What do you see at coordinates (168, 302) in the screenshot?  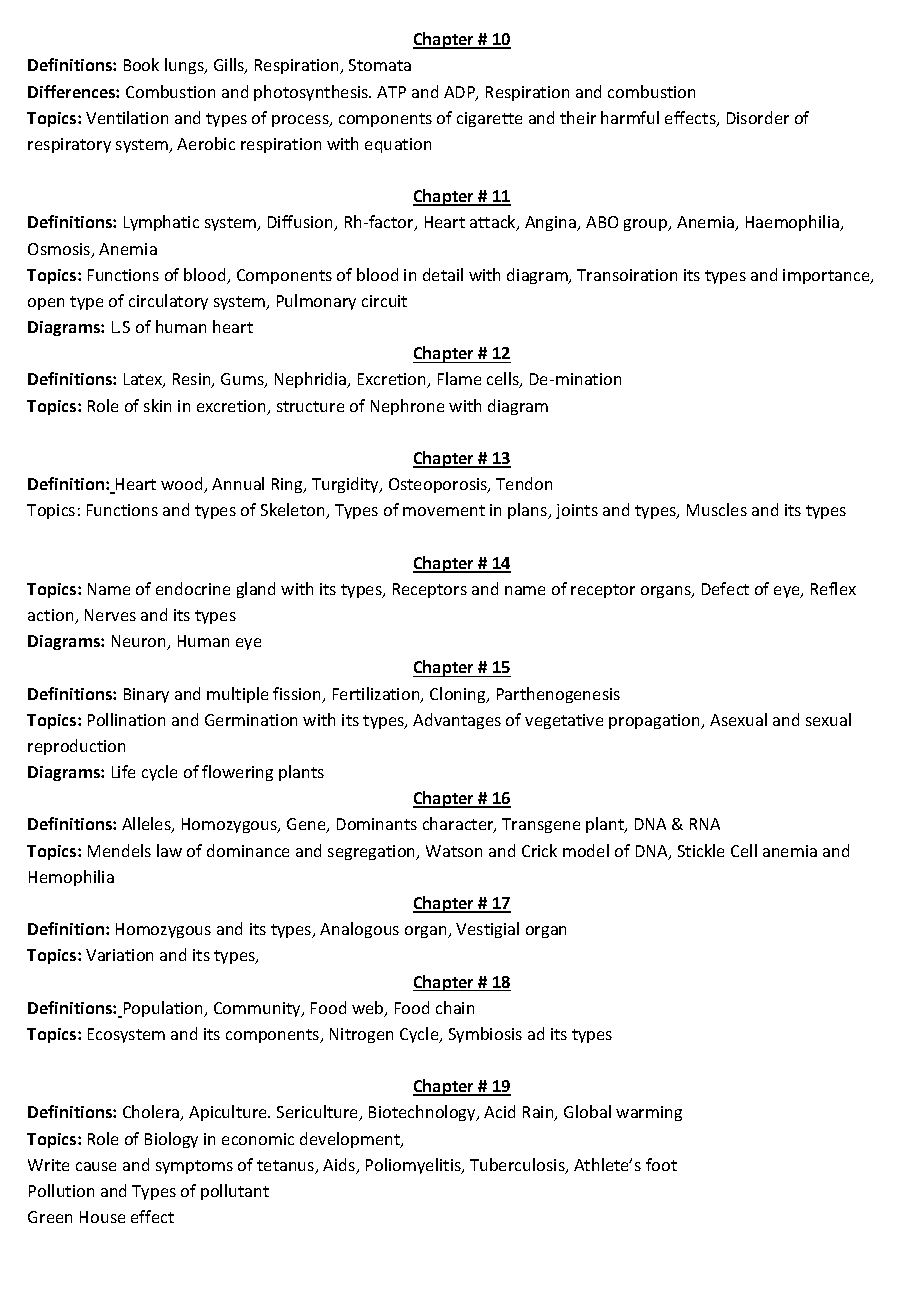 I see `circulatory` at bounding box center [168, 302].
